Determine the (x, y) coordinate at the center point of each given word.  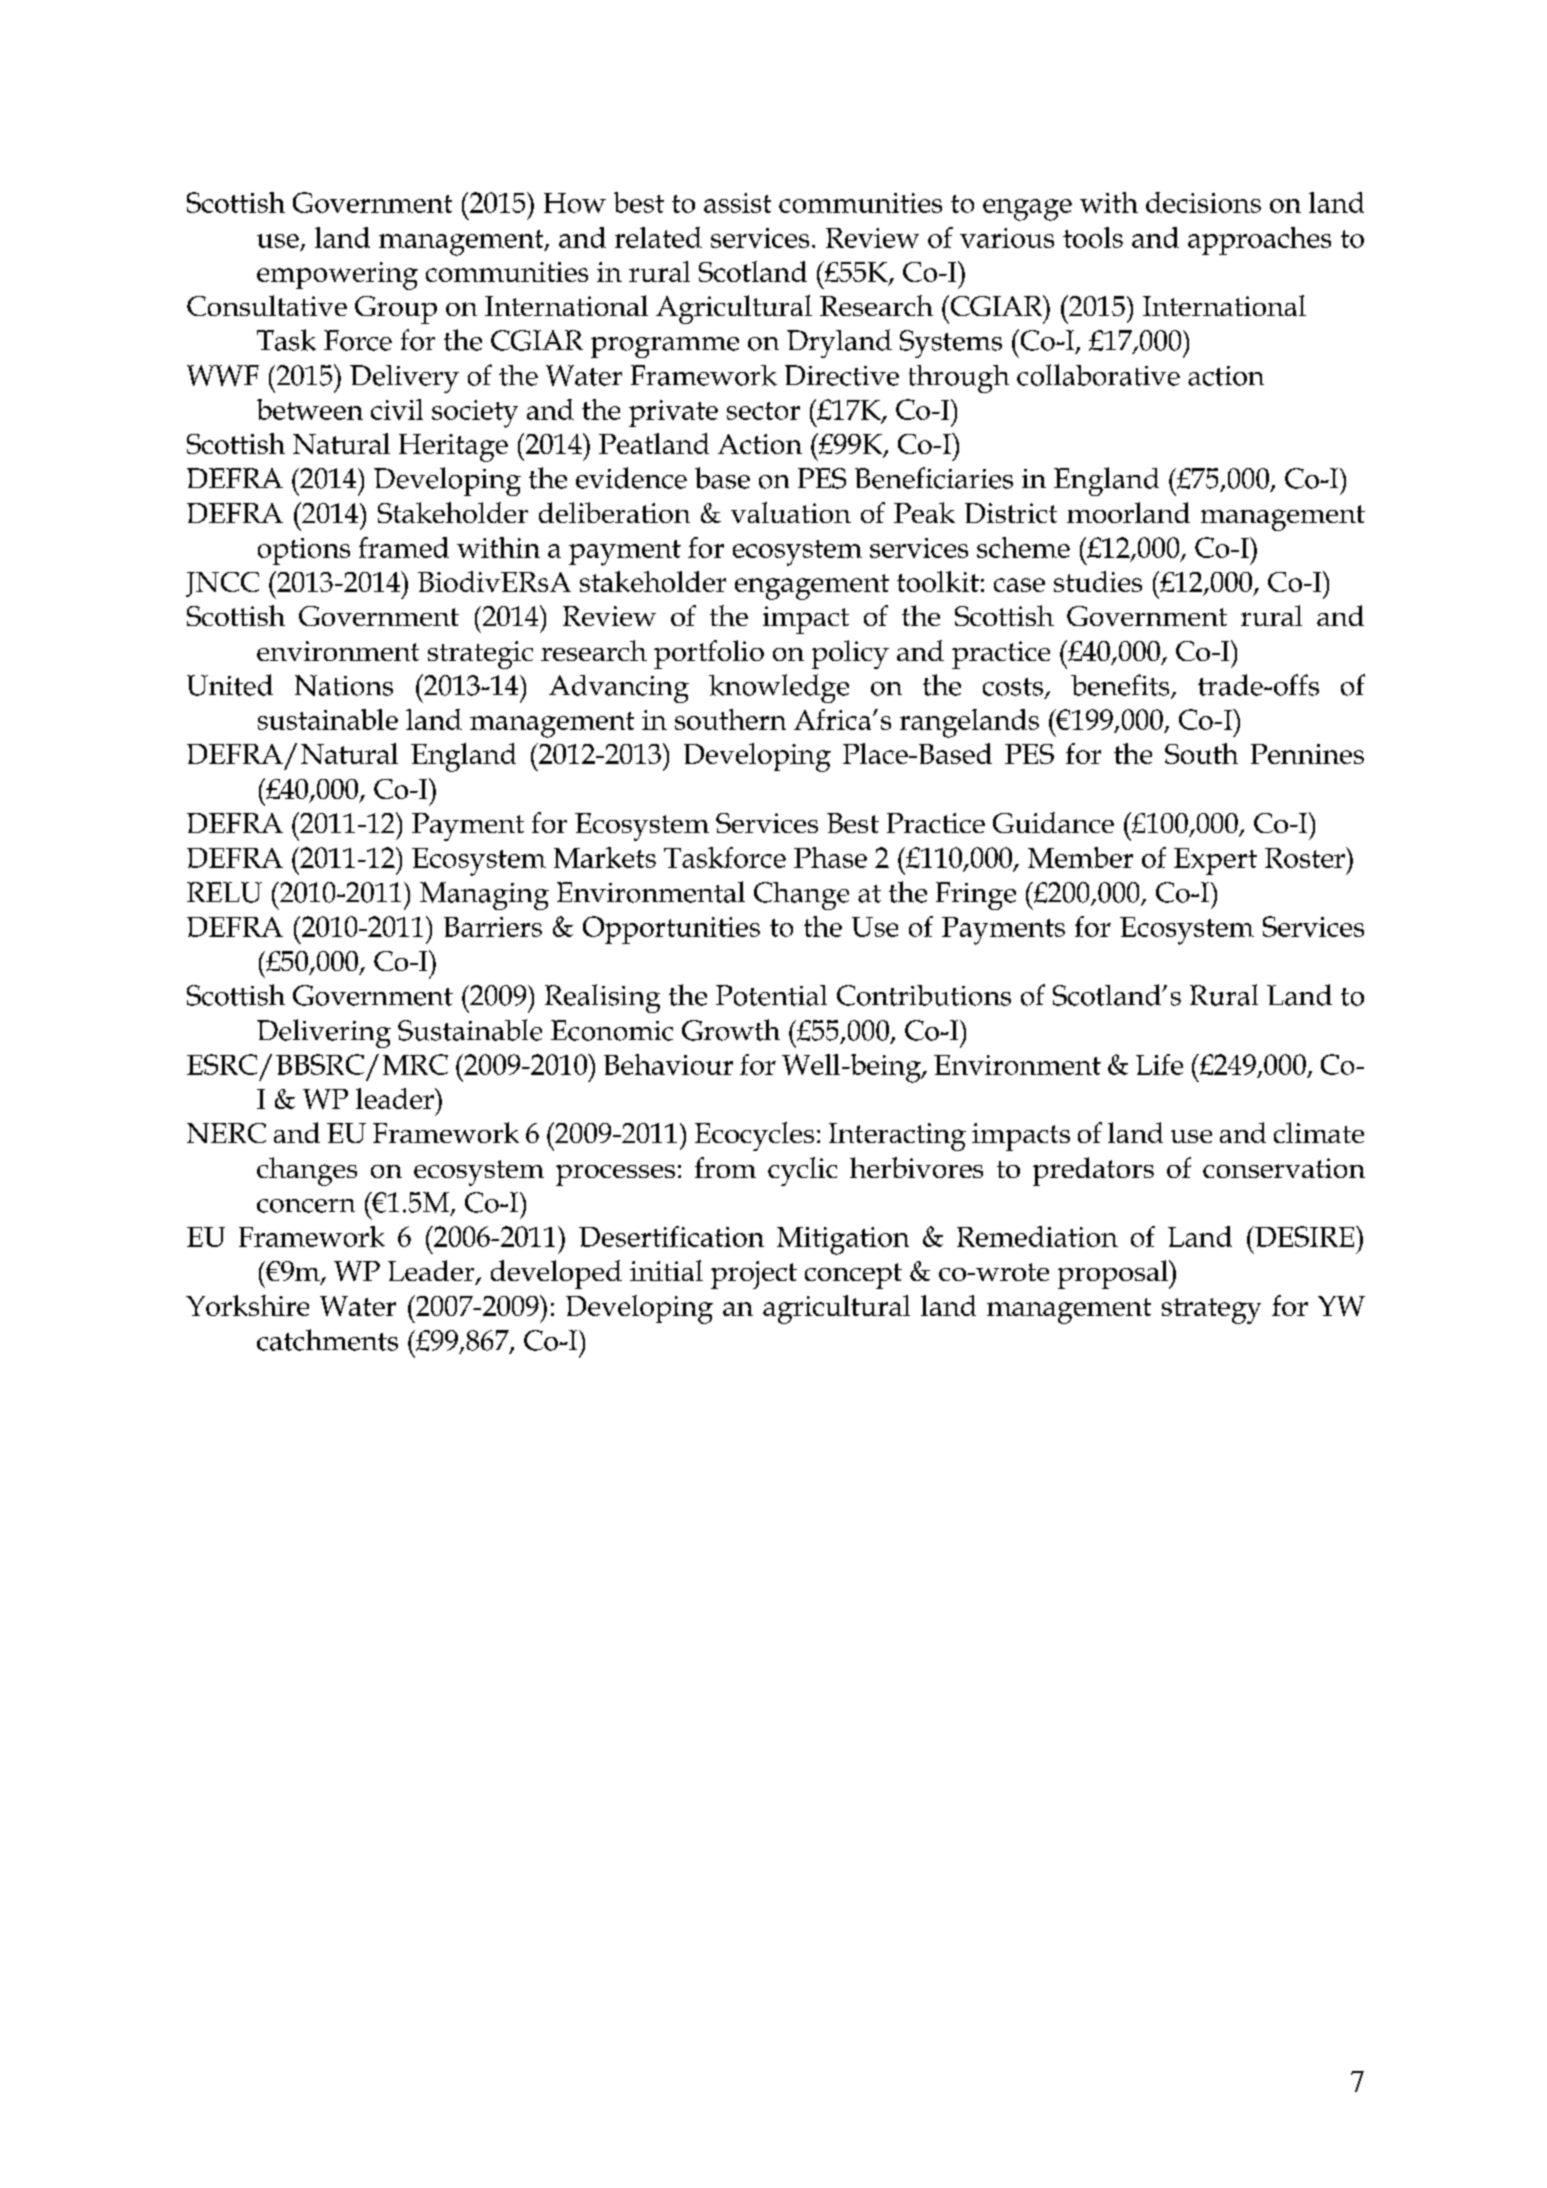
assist (737, 203)
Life (1159, 1064)
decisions (1203, 202)
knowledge (779, 688)
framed (404, 547)
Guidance (1053, 822)
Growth (731, 1030)
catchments (327, 1340)
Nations (344, 685)
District (1011, 513)
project (754, 1275)
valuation (791, 512)
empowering (337, 276)
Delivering (324, 1033)
